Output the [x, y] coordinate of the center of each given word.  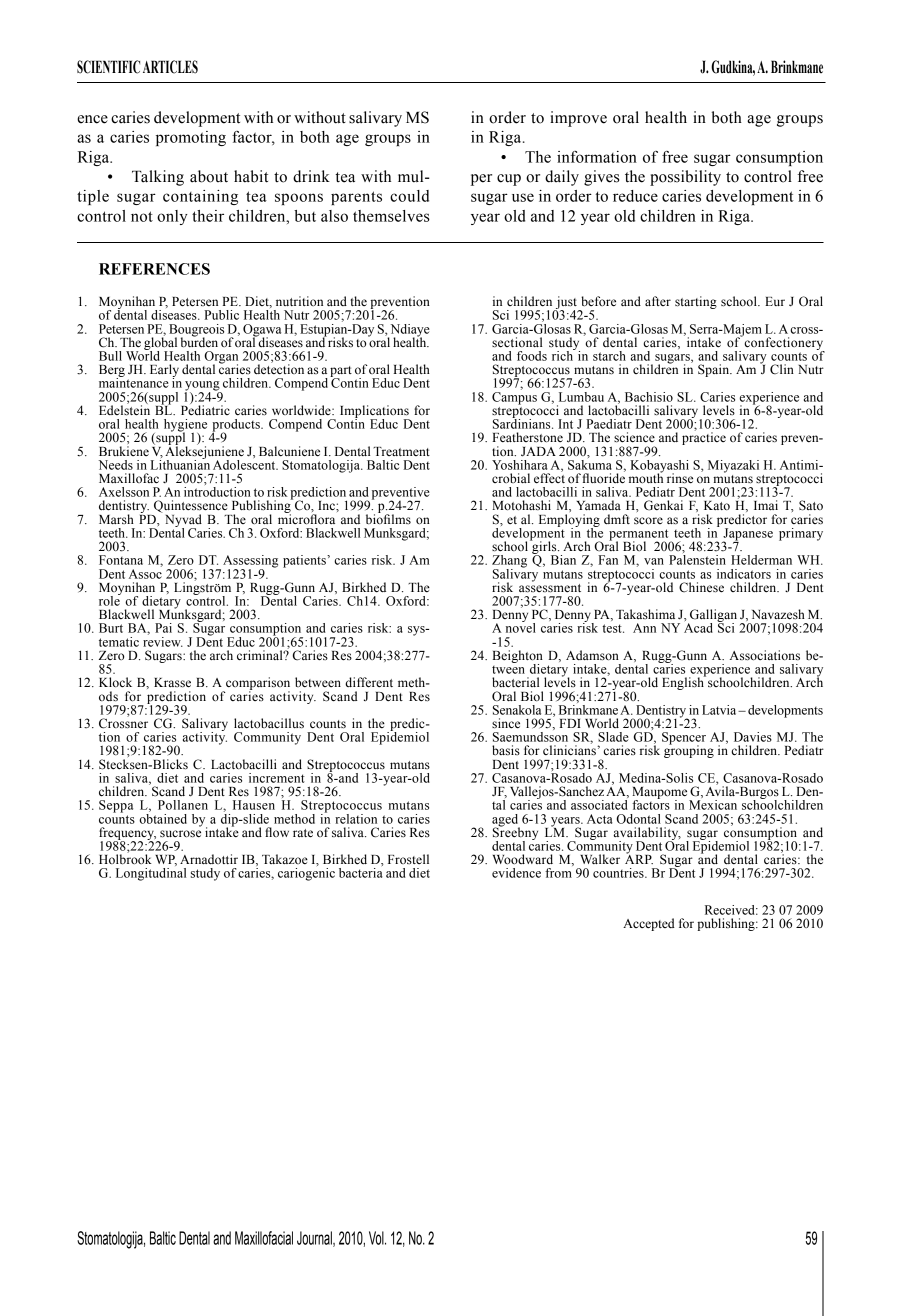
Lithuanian [180, 463]
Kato [717, 506]
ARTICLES [170, 67]
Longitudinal [151, 874]
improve [578, 119]
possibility [685, 178]
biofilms [388, 518]
